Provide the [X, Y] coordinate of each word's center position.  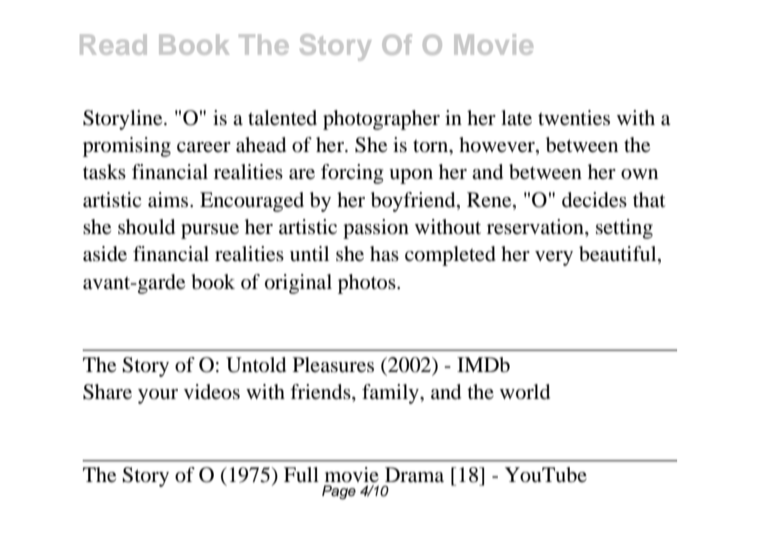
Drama [414, 475]
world [525, 392]
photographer [381, 120]
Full [301, 474]
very [554, 258]
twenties [574, 118]
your [158, 396]
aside [105, 254]
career [204, 147]
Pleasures [333, 365]
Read [113, 44]
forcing [352, 174]
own [639, 174]
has [384, 253]
